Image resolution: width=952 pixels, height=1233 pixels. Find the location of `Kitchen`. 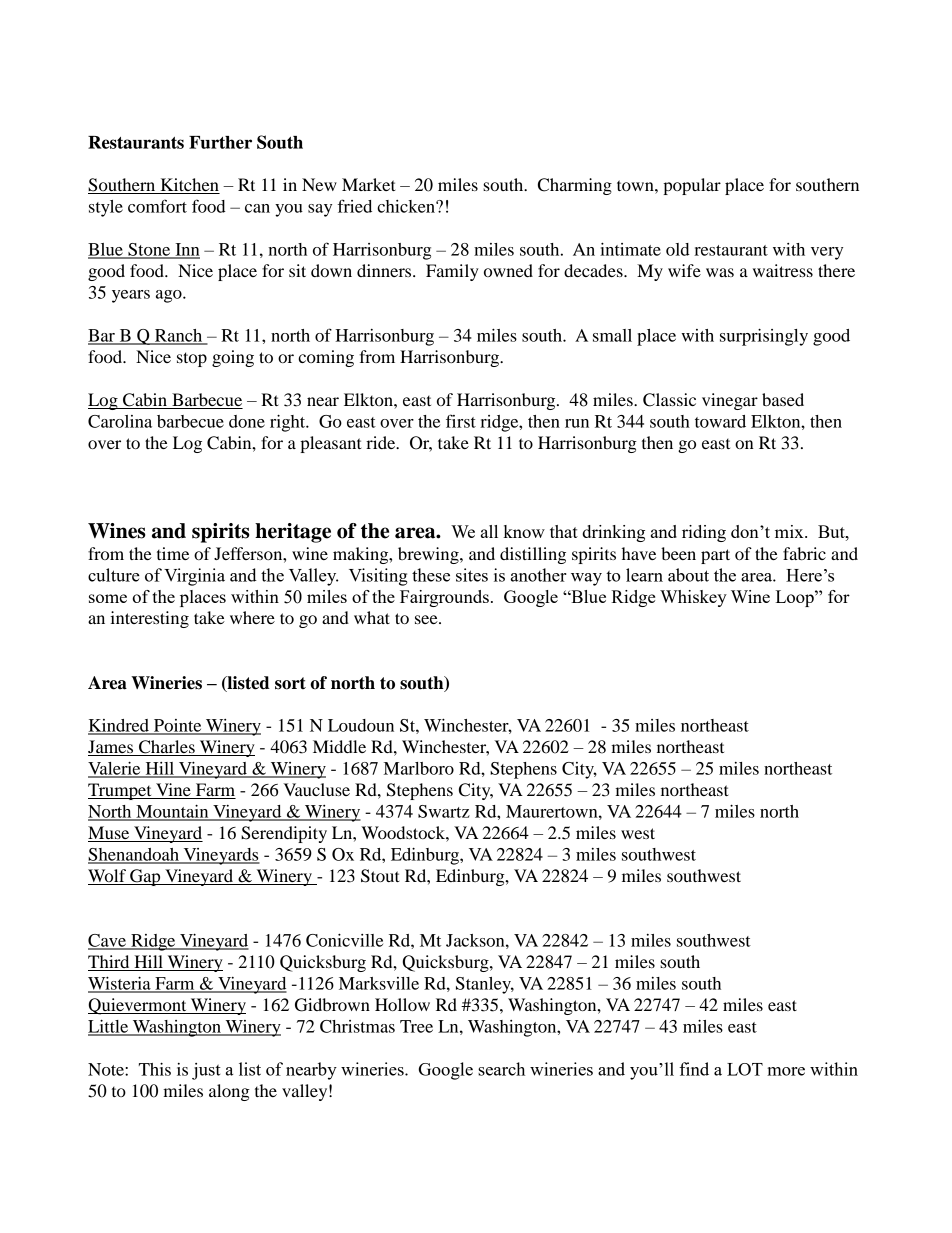

Kitchen is located at coordinates (189, 186).
